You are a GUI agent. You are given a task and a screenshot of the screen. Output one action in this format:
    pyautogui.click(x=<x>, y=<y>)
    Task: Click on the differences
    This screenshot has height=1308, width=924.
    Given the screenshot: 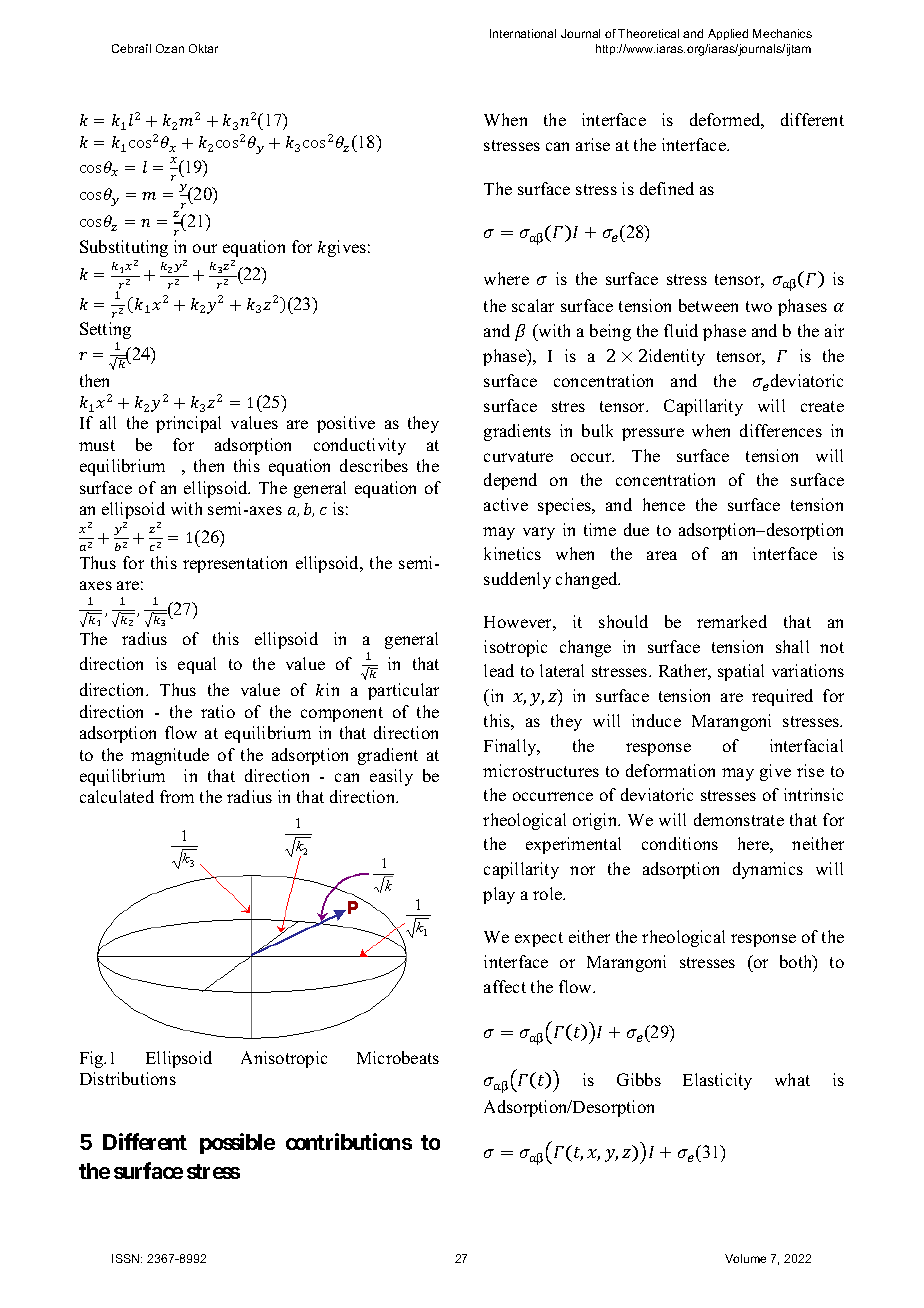 What is the action you would take?
    pyautogui.click(x=781, y=430)
